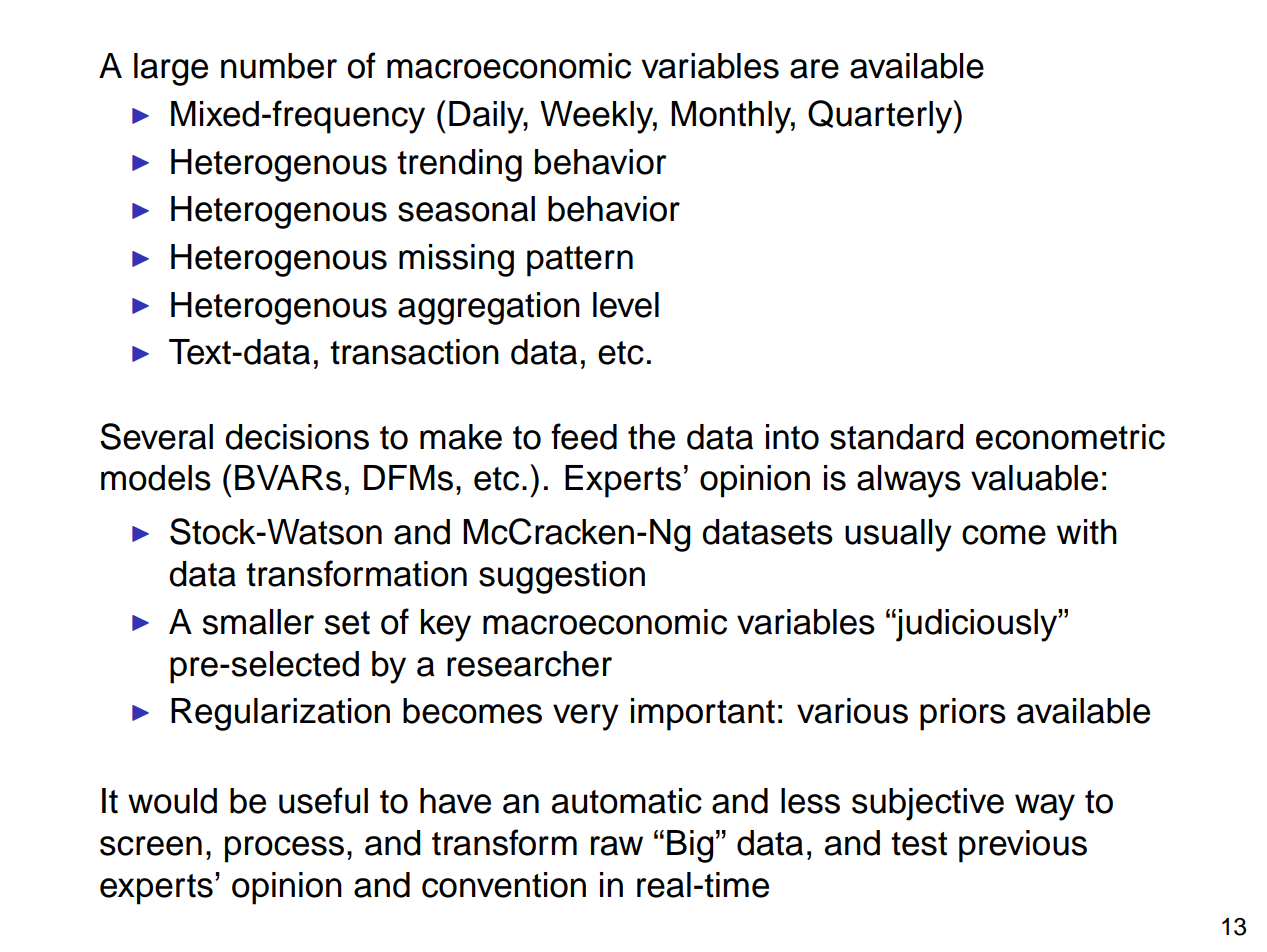 This screenshot has height=952, width=1267. What do you see at coordinates (586, 717) in the screenshot?
I see `very` at bounding box center [586, 717].
